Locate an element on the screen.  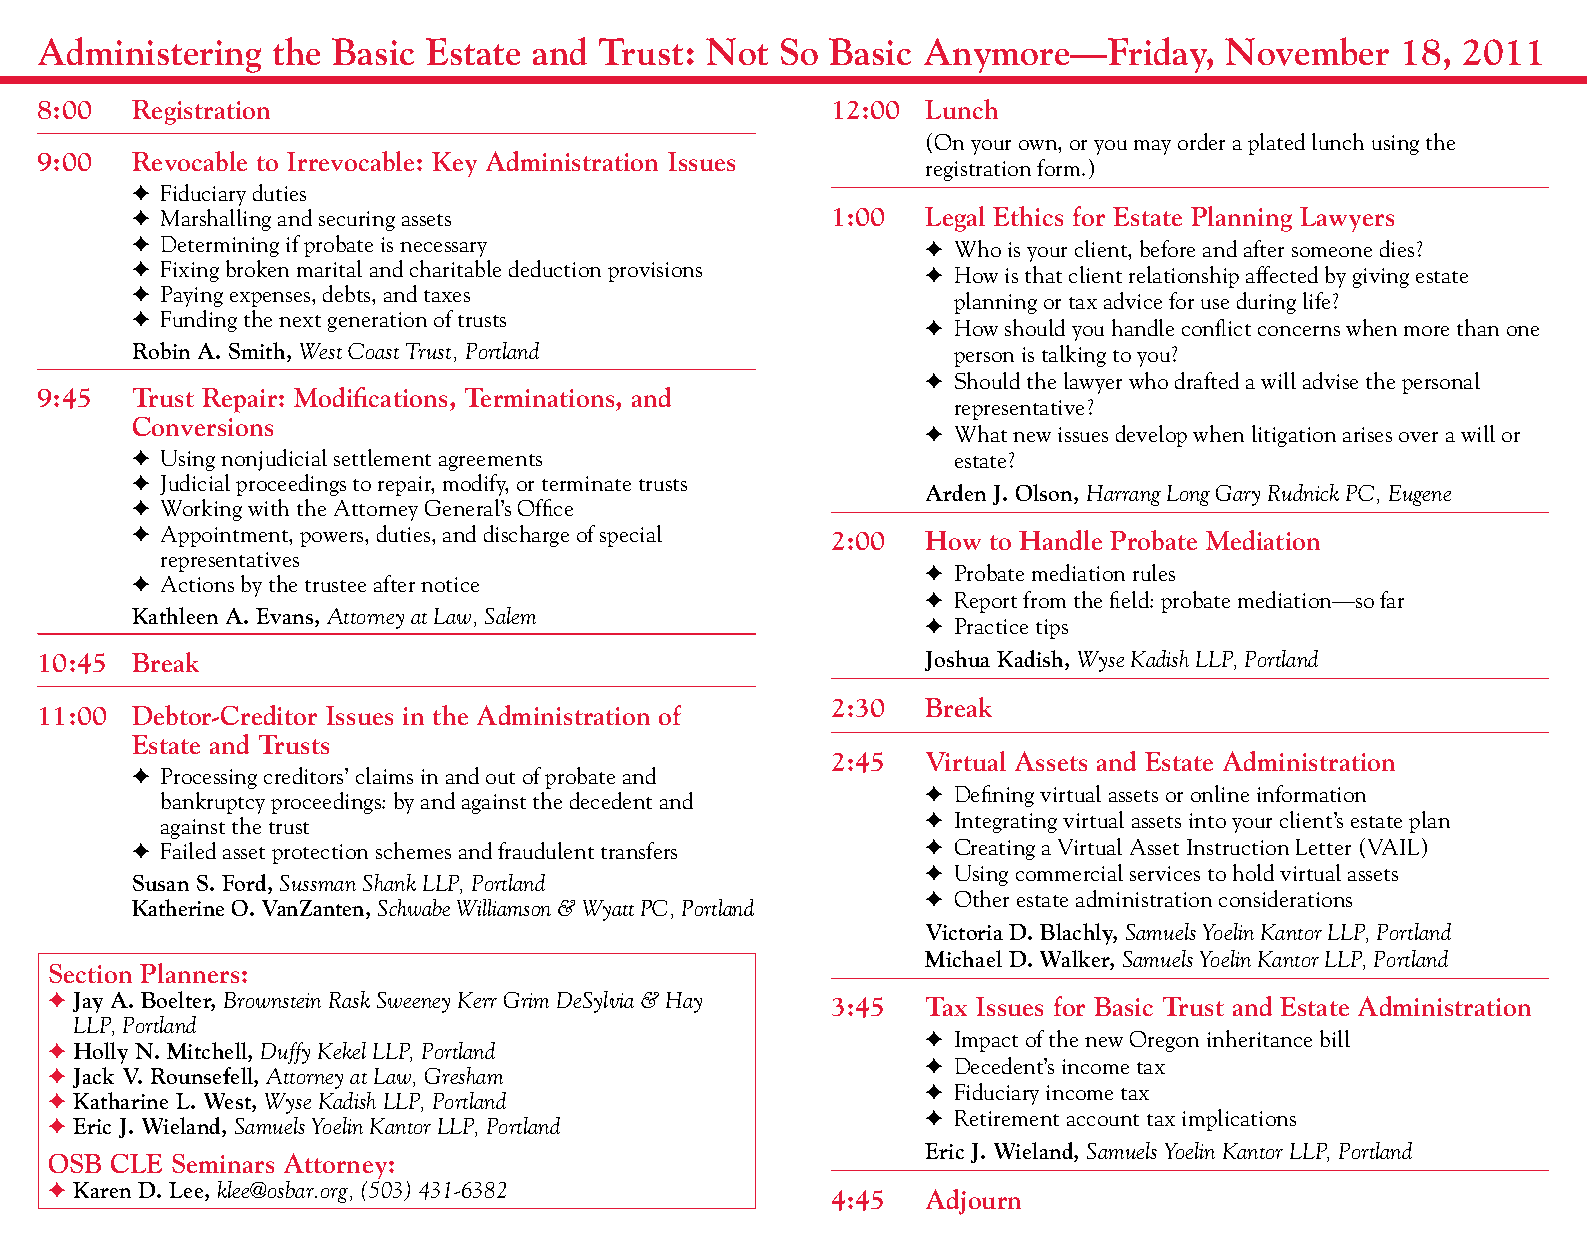
Legal is located at coordinates (955, 219).
